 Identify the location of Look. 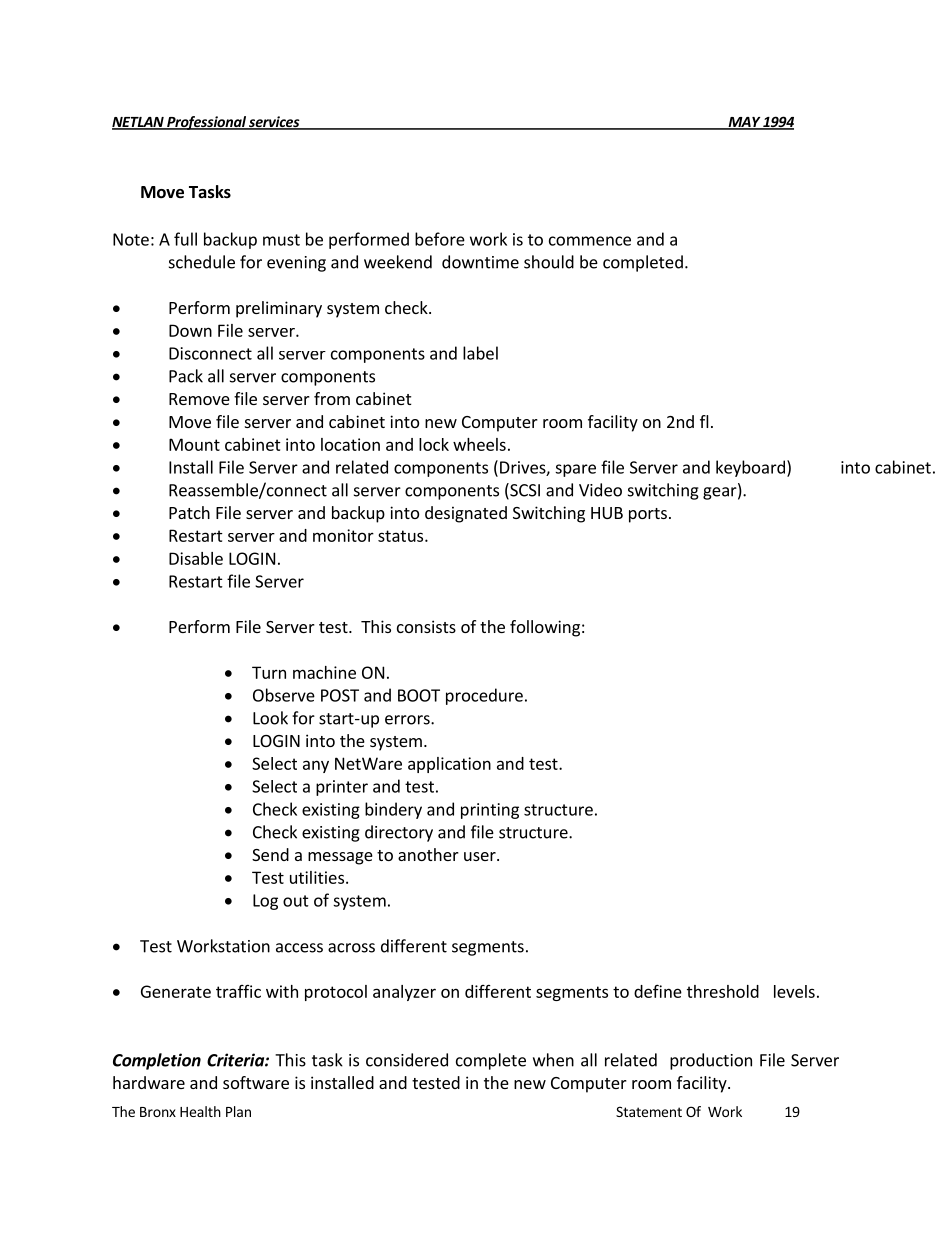
(270, 718).
